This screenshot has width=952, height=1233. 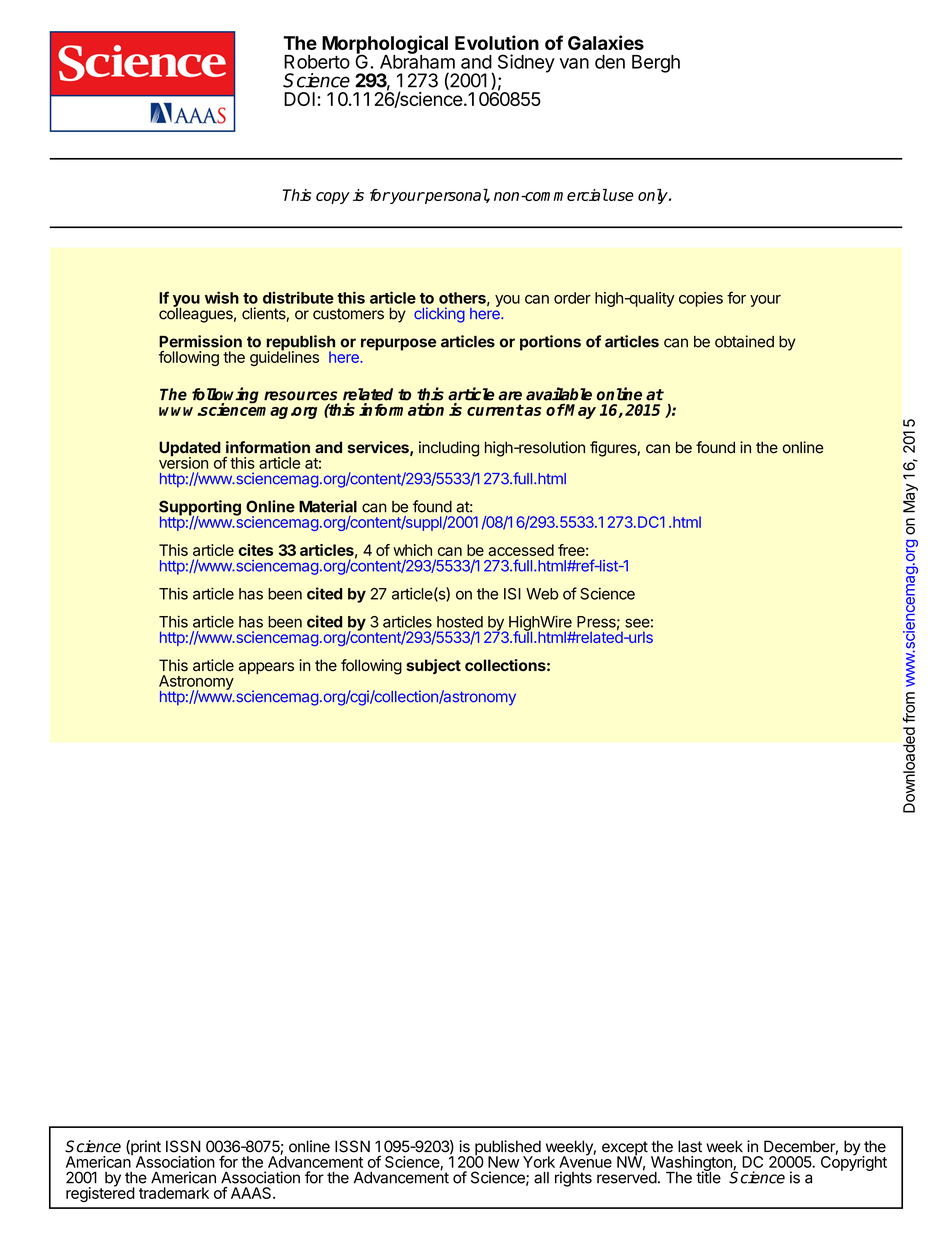 I want to click on Washington, so click(x=692, y=1164).
